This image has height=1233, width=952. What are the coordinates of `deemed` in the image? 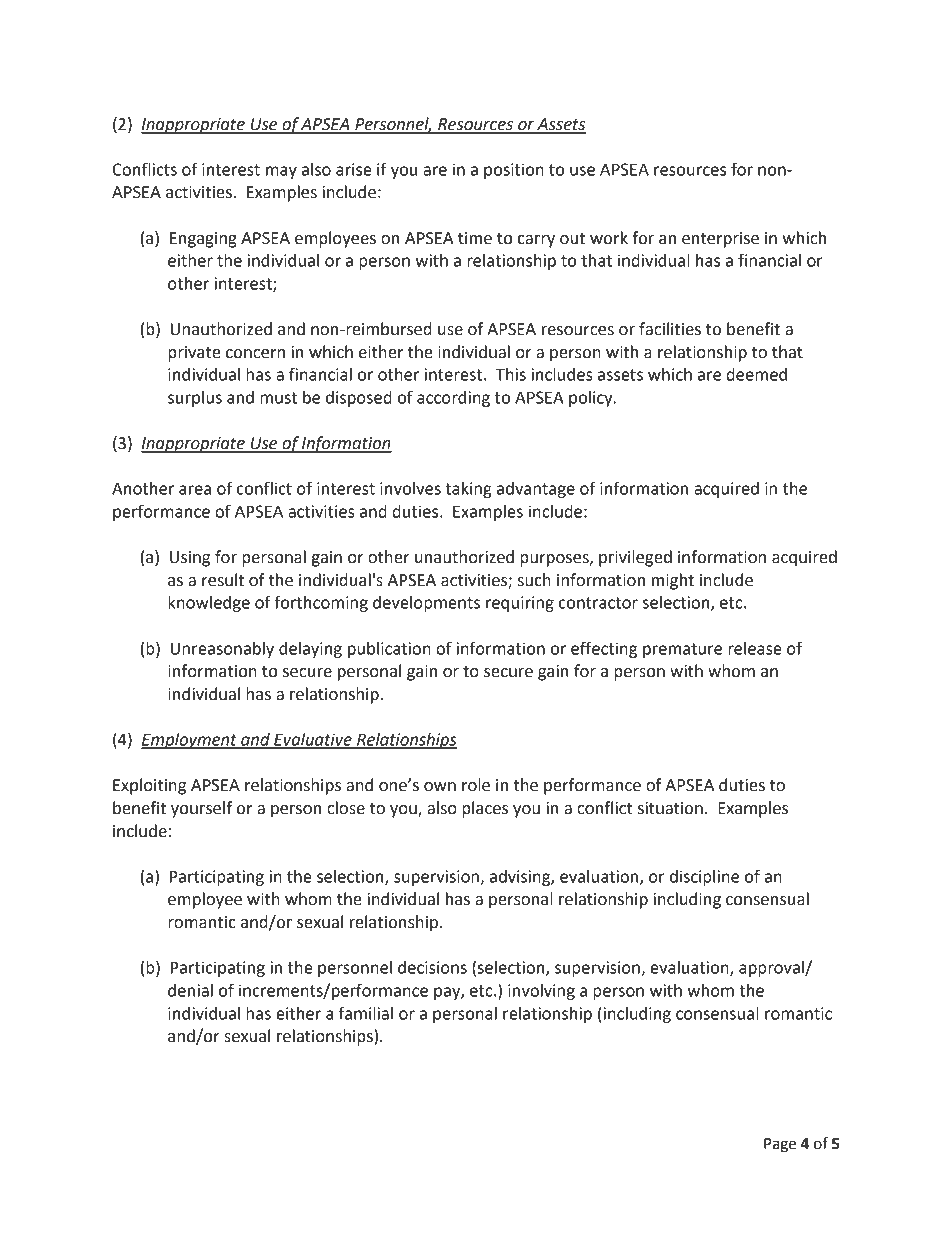 It's located at (756, 374).
